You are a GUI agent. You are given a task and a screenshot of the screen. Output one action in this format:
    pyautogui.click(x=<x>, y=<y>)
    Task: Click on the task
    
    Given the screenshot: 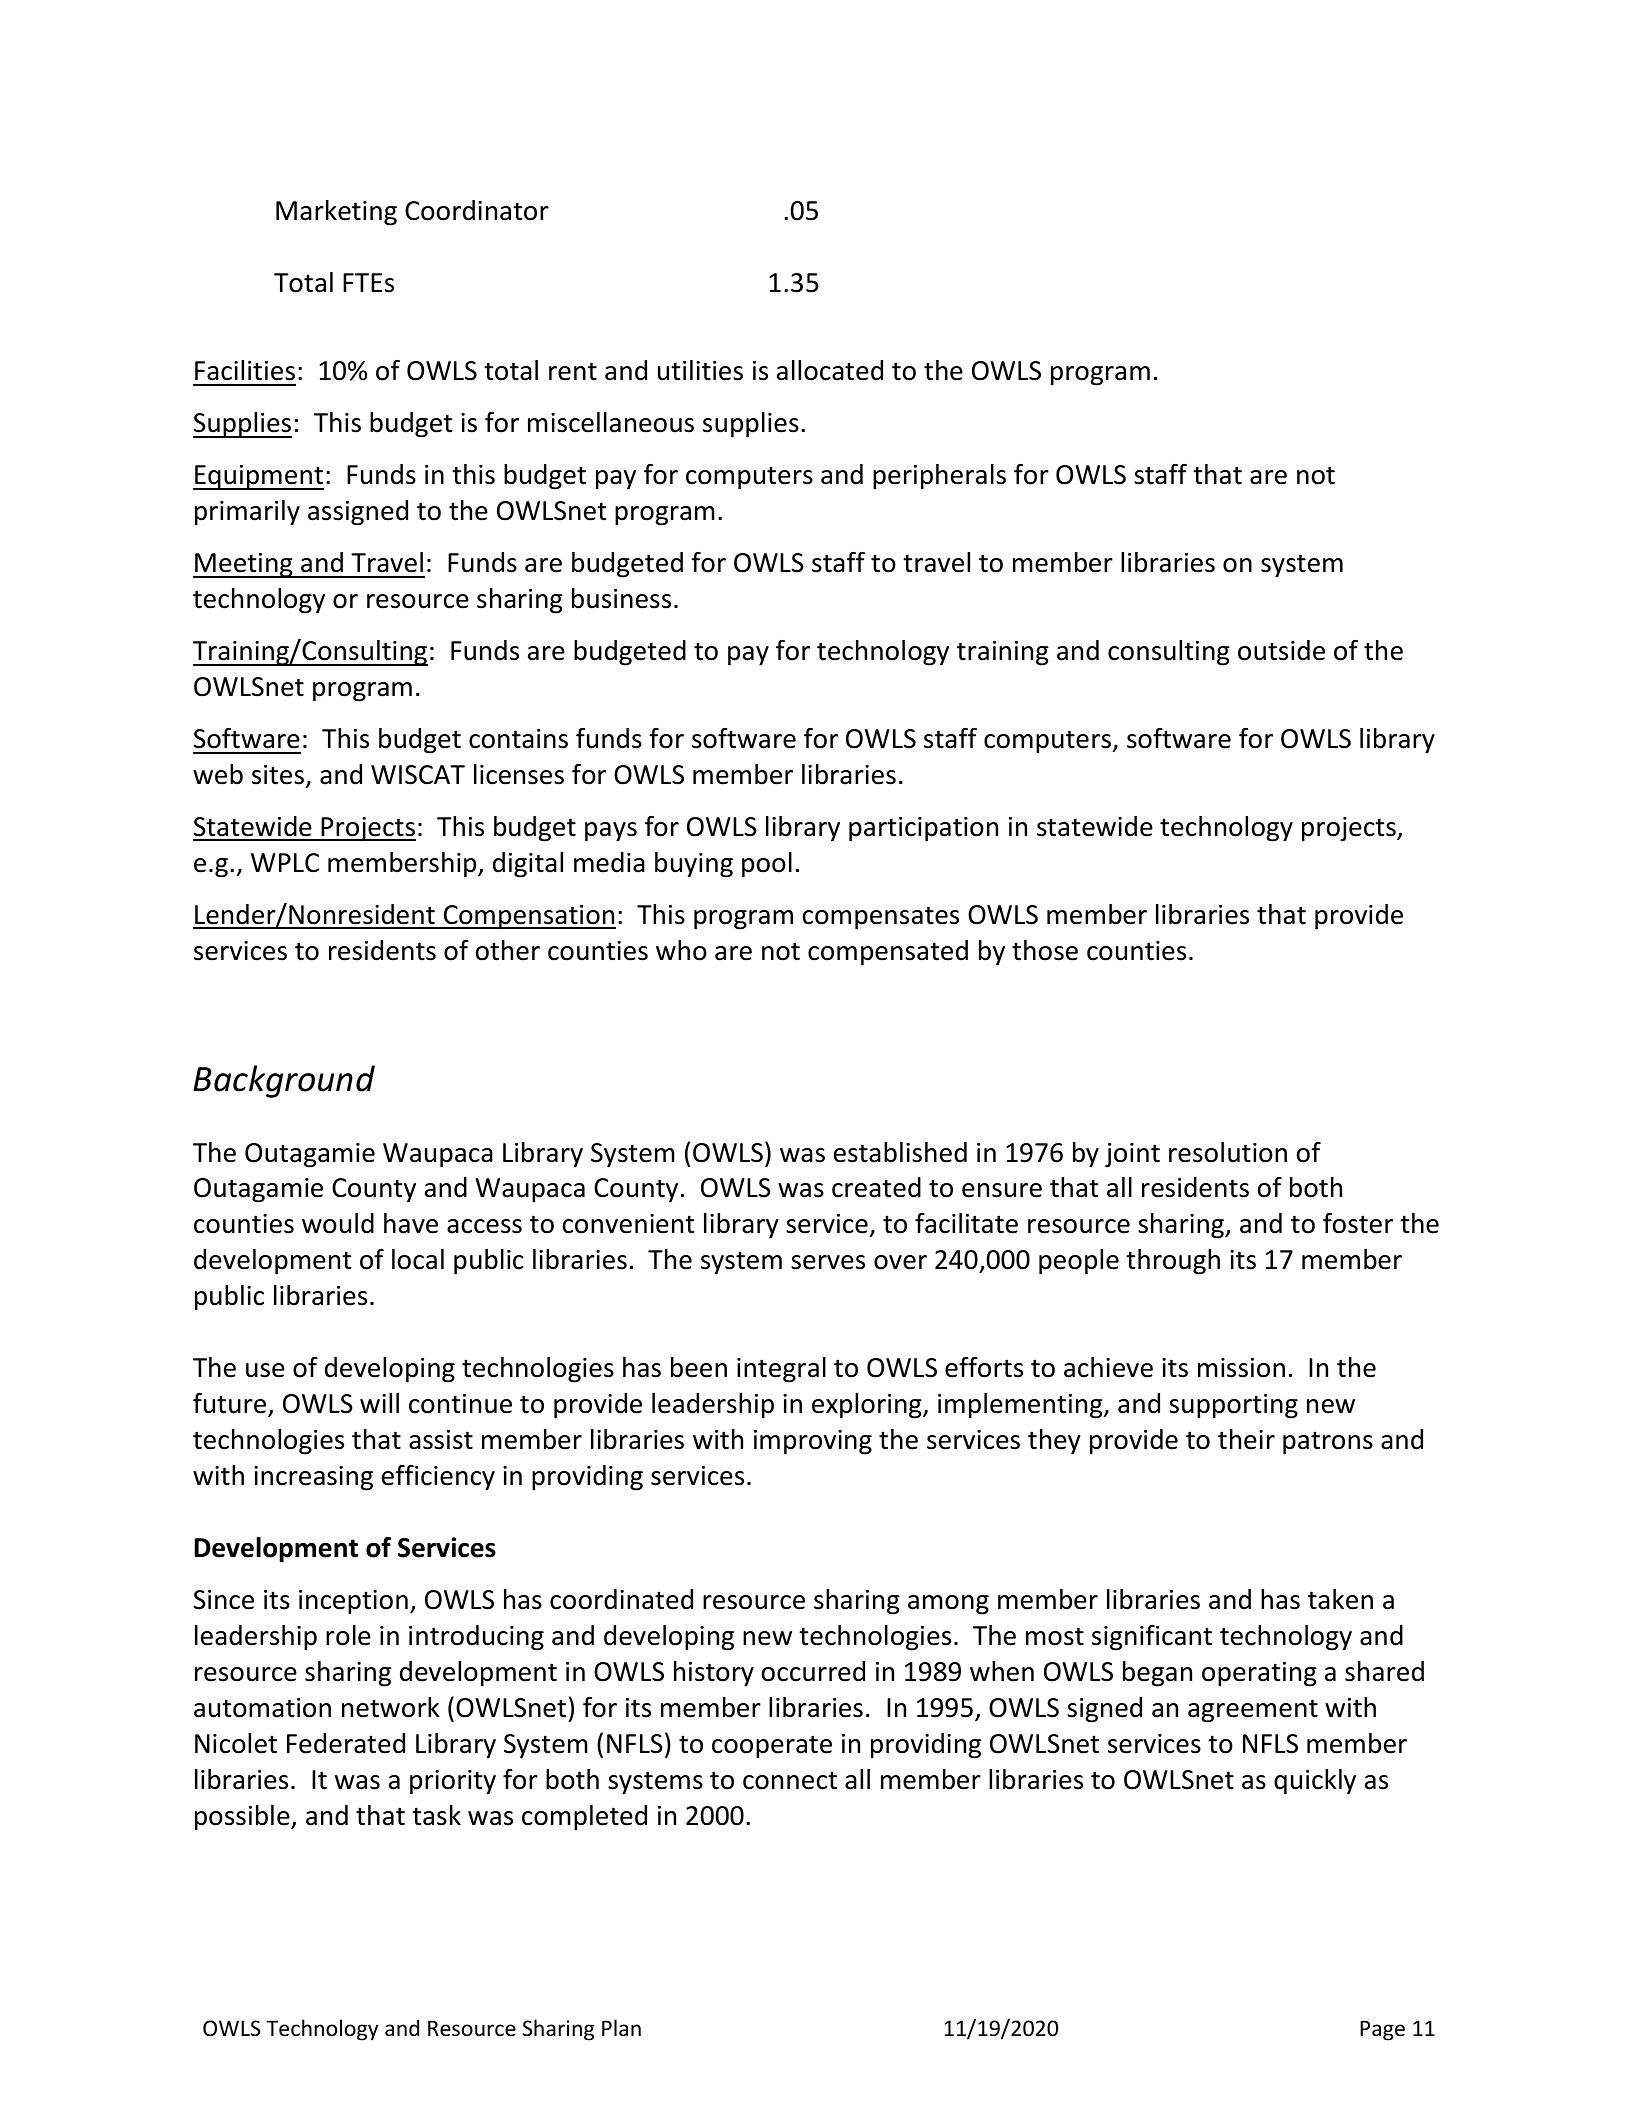 What is the action you would take?
    pyautogui.click(x=436, y=1815)
